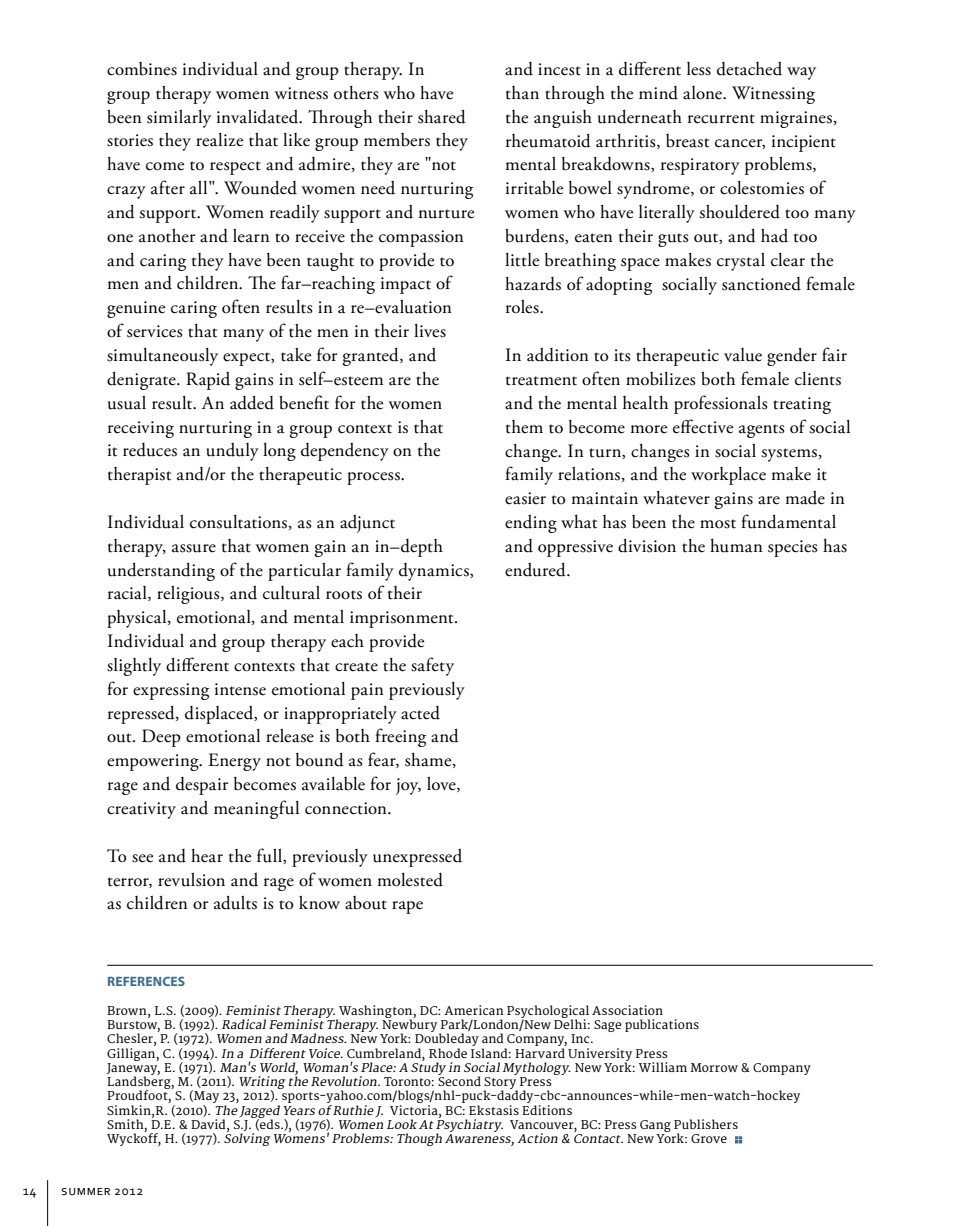  What do you see at coordinates (179, 118) in the document?
I see `similarly` at bounding box center [179, 118].
